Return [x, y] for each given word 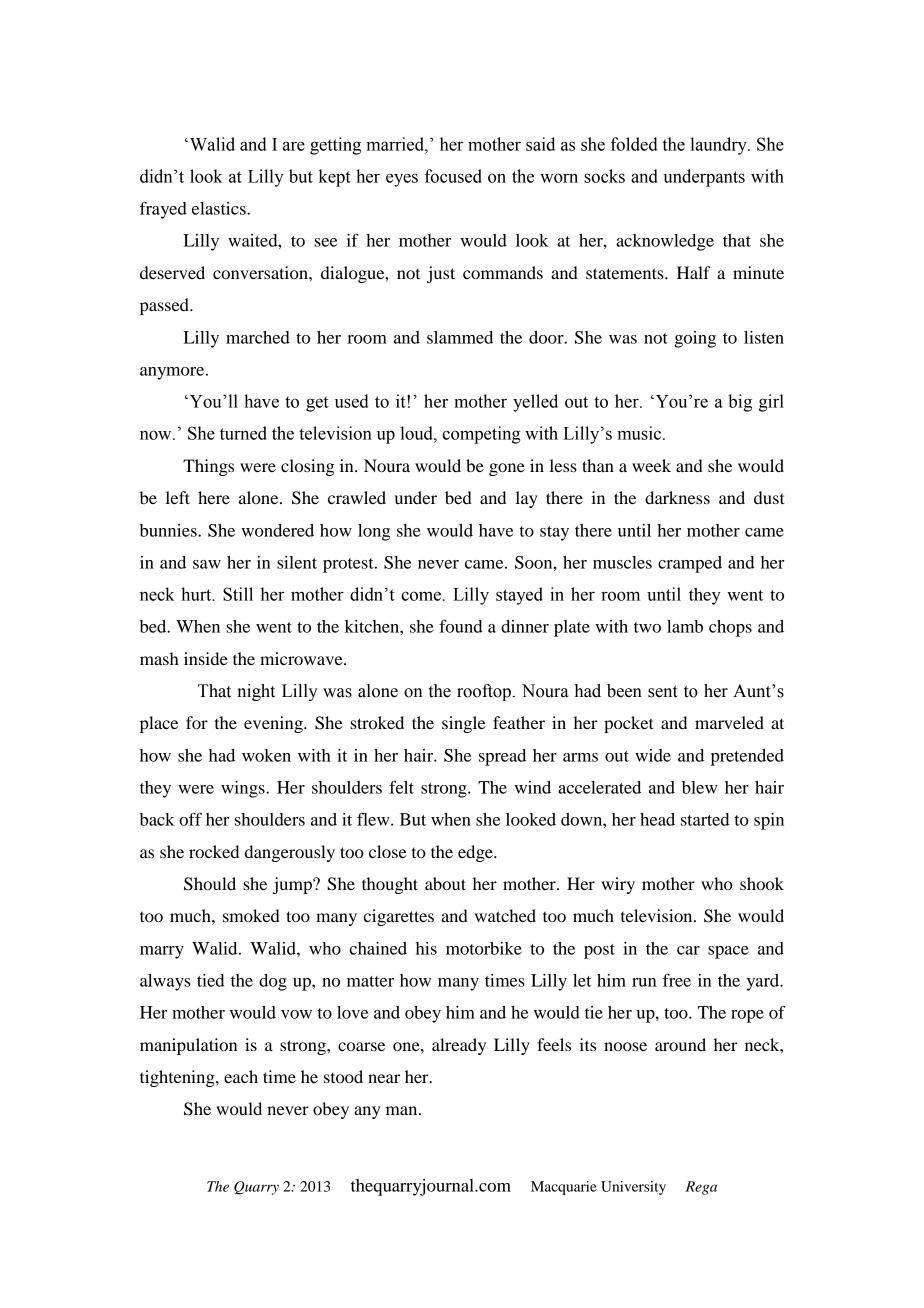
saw [207, 564]
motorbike [484, 948]
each [241, 1076]
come [421, 596]
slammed [460, 337]
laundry [719, 146]
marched [258, 337]
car [688, 950]
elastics [220, 208]
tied [210, 980]
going [695, 339]
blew [700, 787]
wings [244, 789]
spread [502, 757]
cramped [690, 564]
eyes [402, 180]
